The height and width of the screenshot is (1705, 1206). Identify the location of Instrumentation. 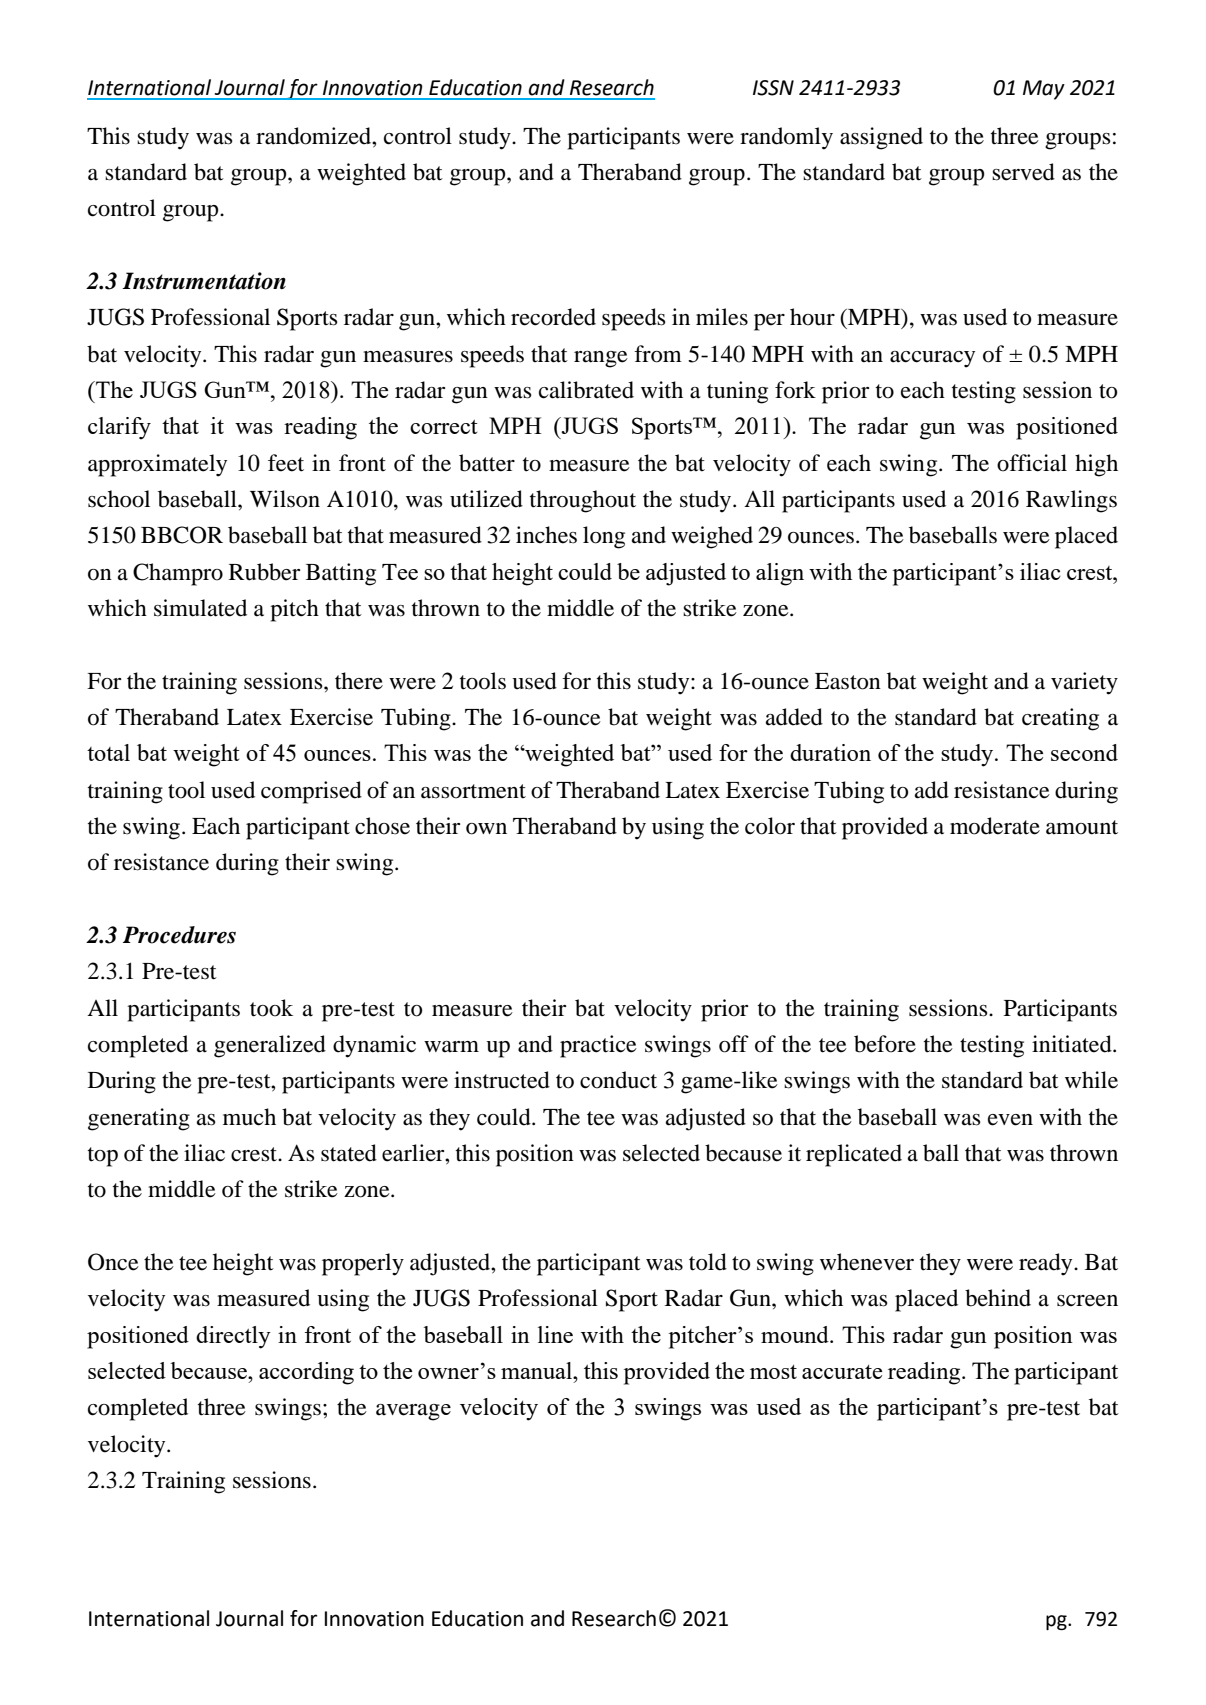
(204, 281).
